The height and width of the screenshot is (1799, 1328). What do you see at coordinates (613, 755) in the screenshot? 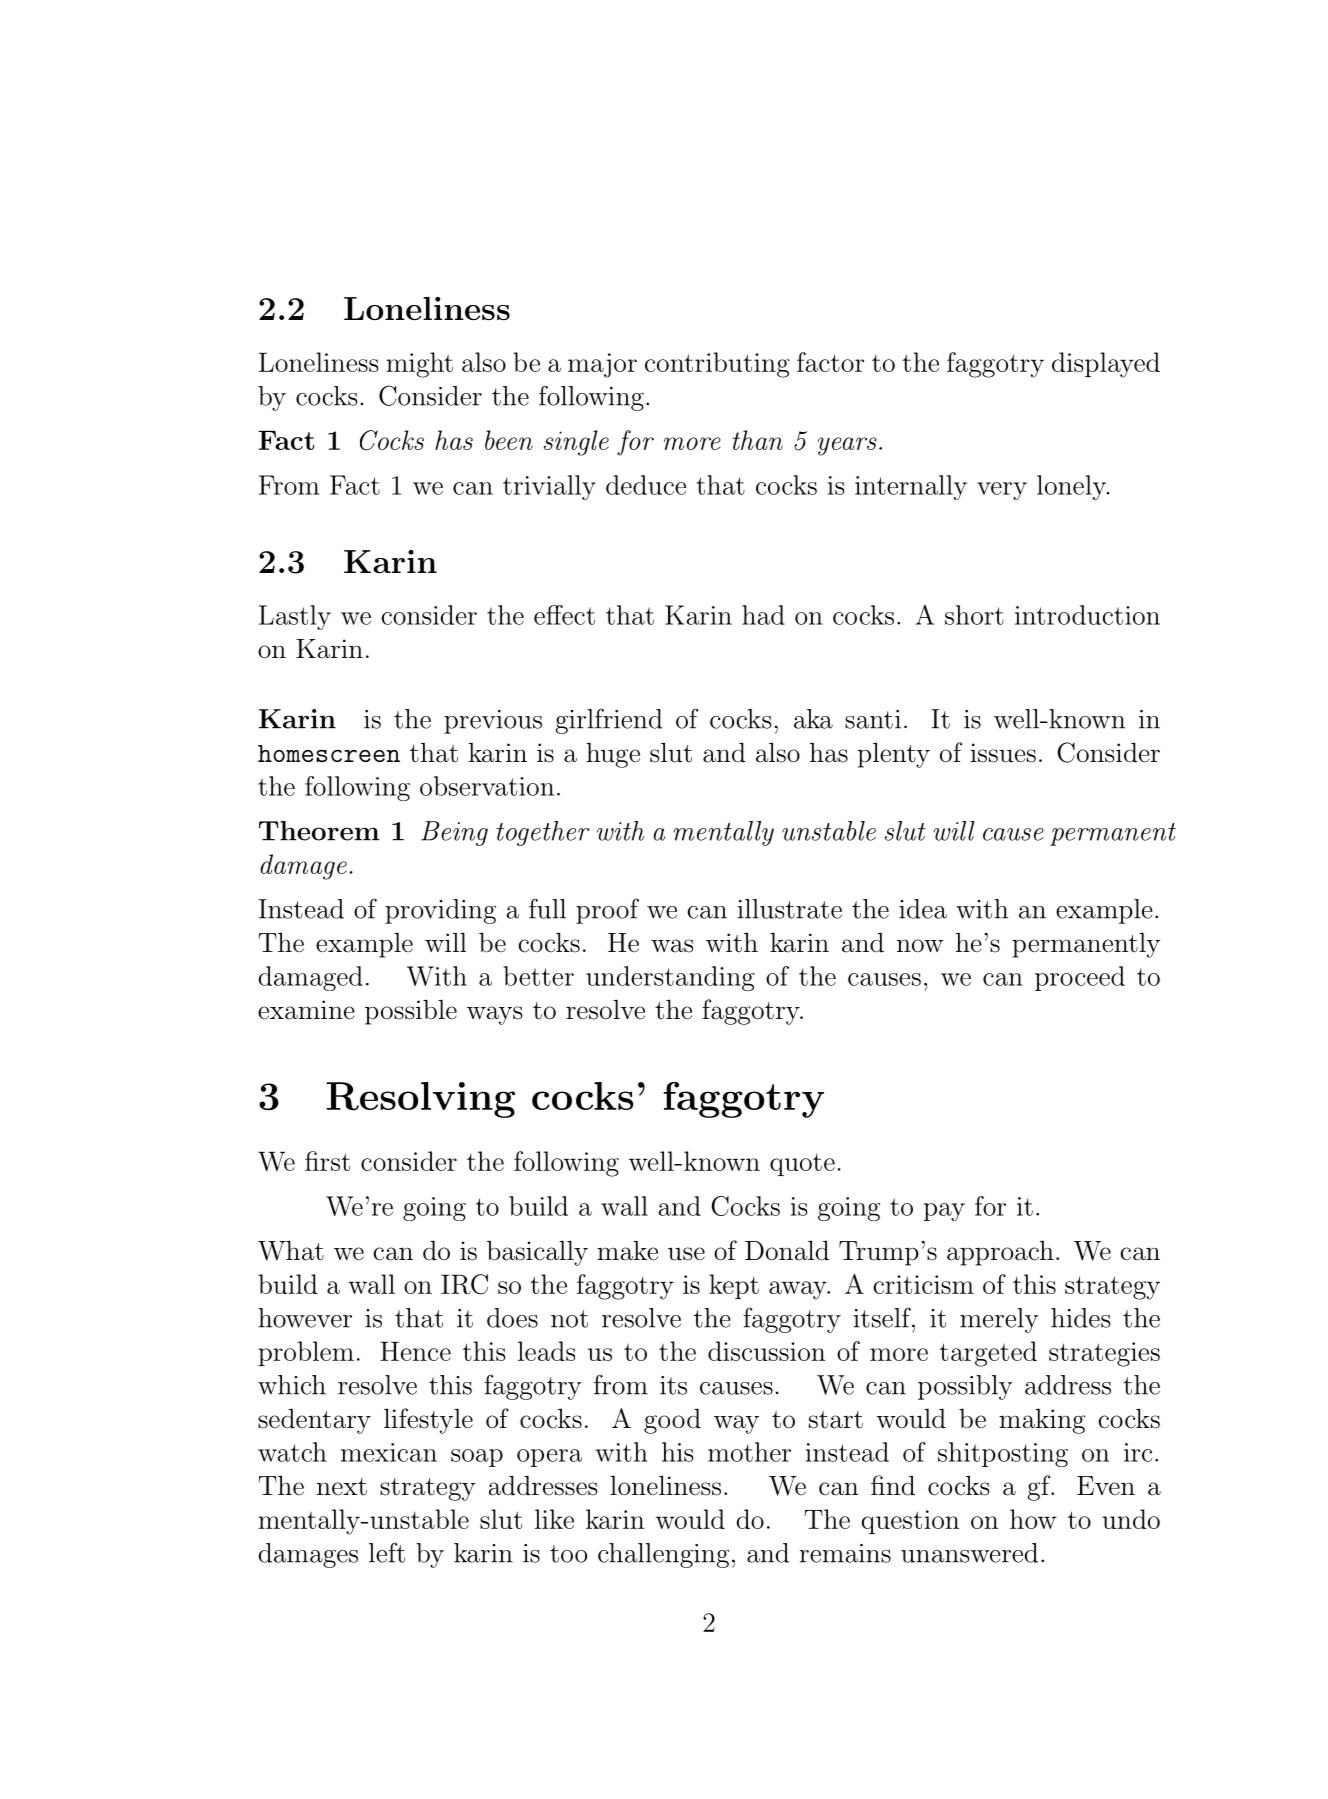
I see `huge` at bounding box center [613, 755].
